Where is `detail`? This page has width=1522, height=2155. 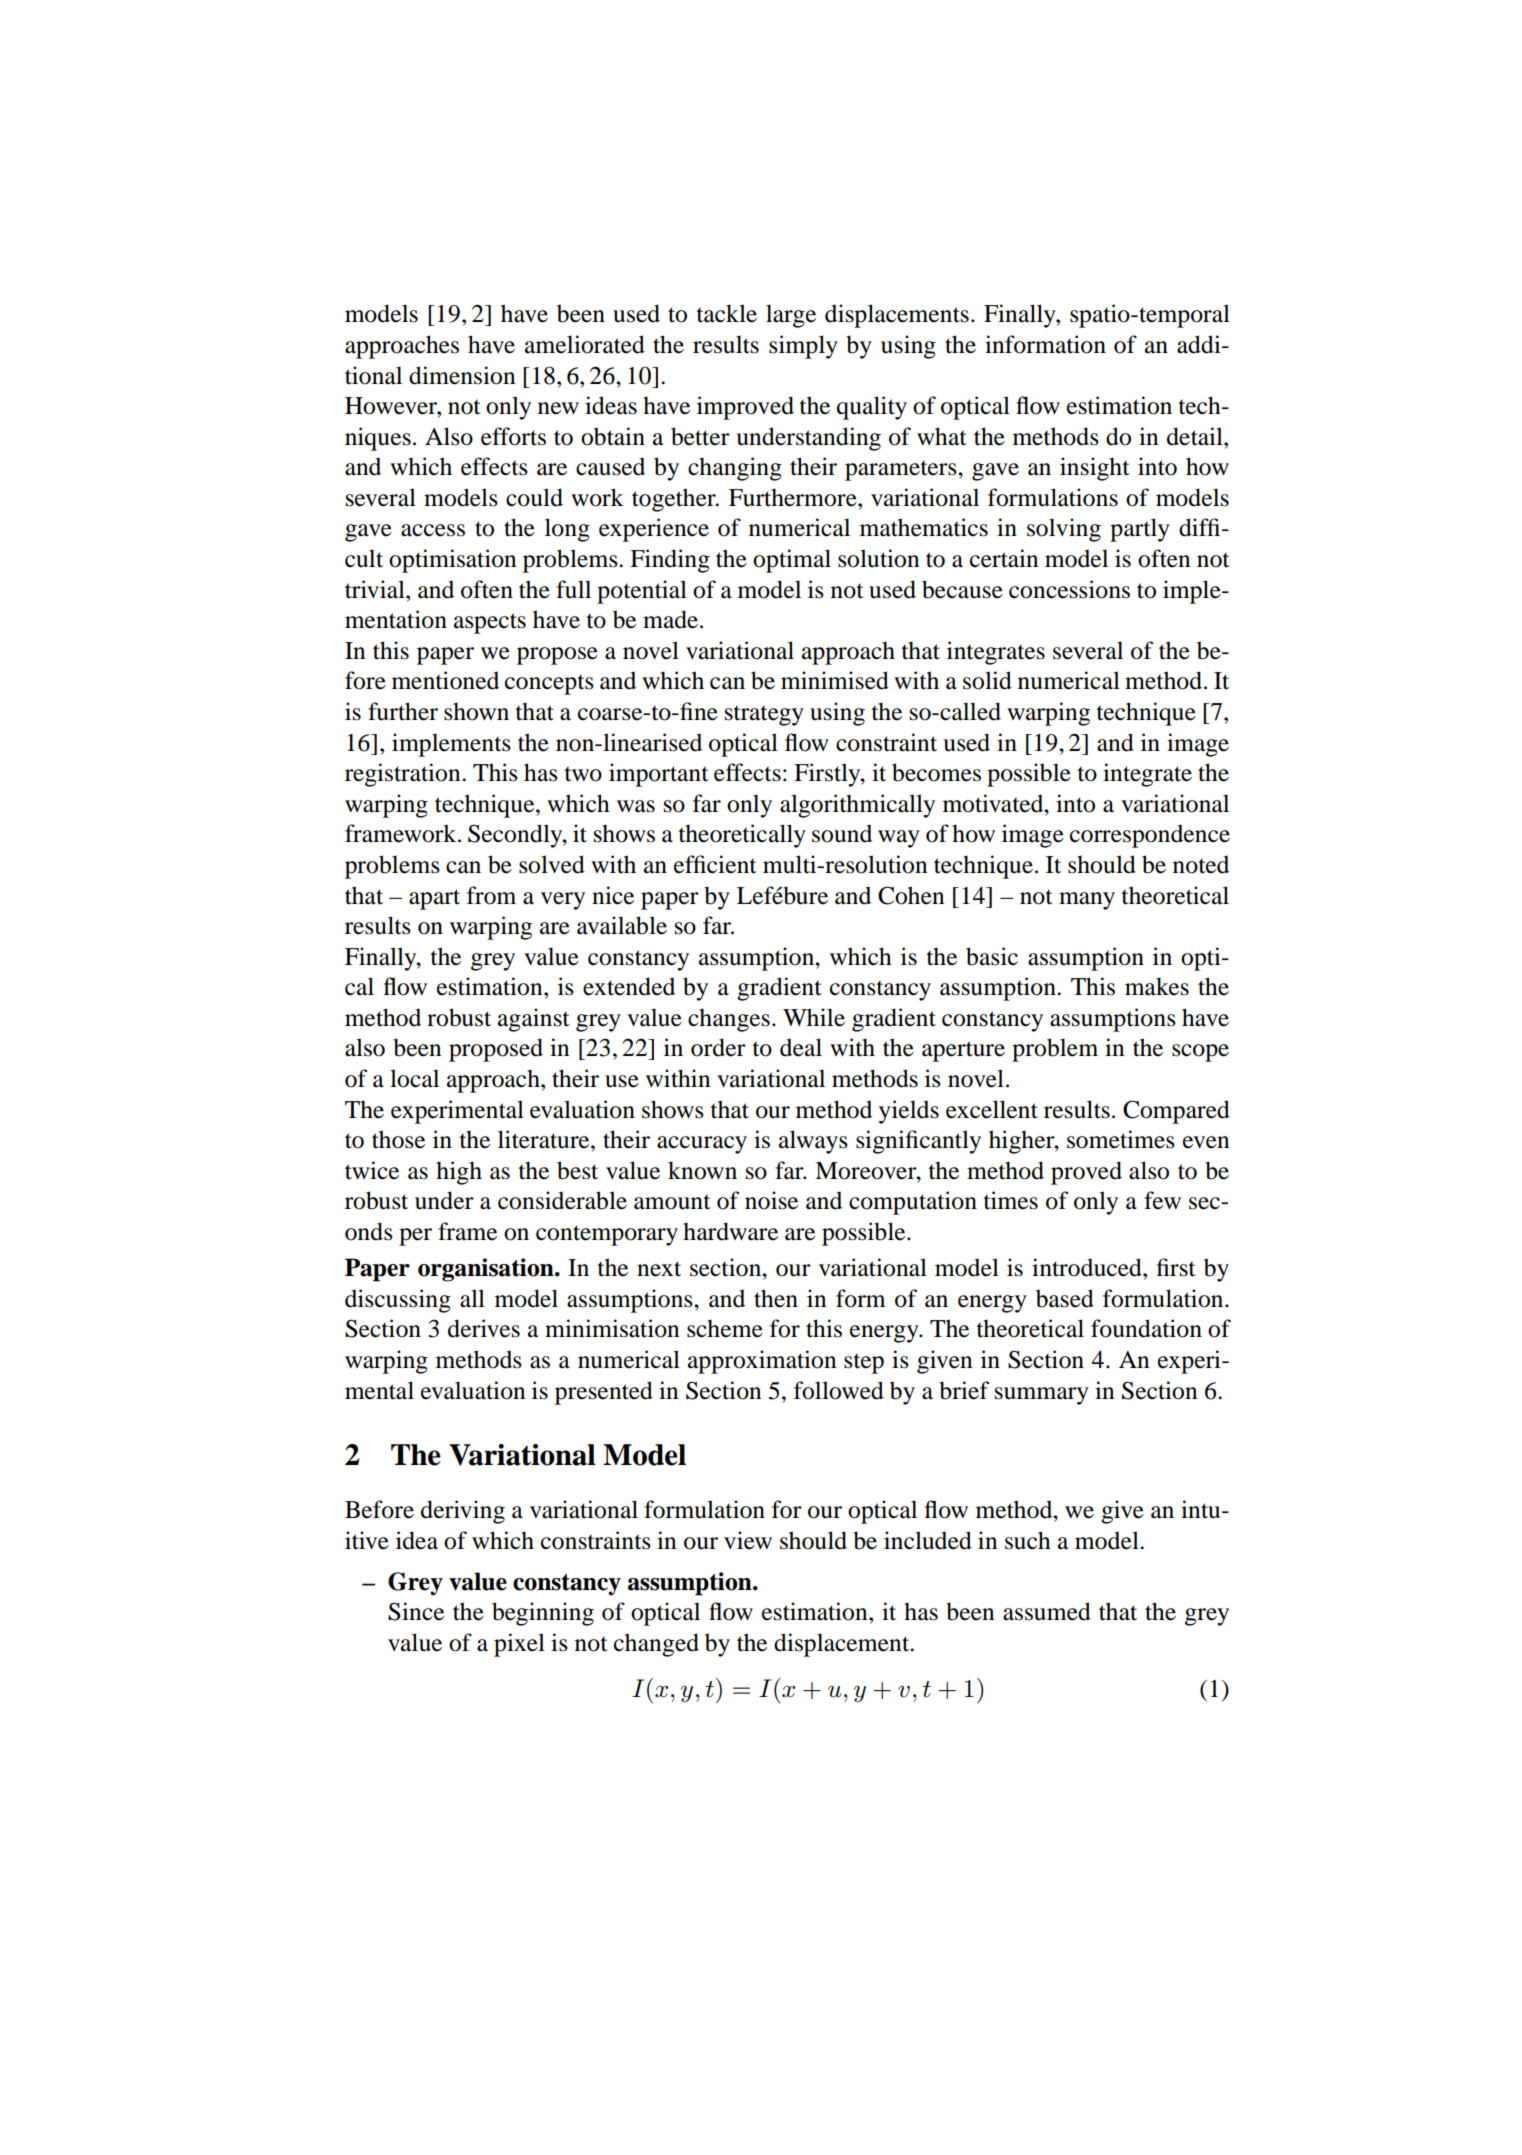 detail is located at coordinates (1196, 436).
